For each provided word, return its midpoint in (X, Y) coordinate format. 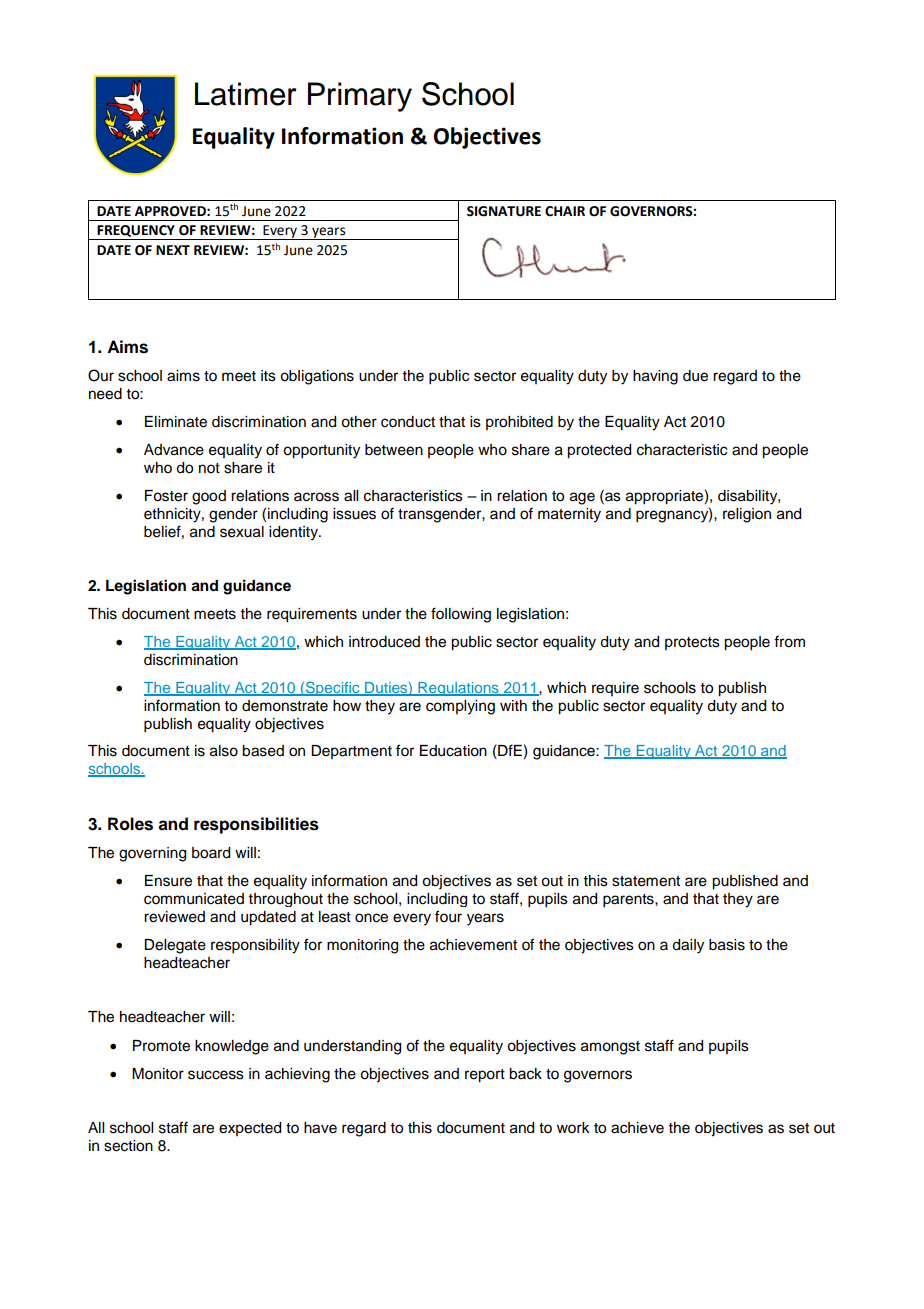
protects (692, 643)
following (461, 615)
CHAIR (565, 211)
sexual (242, 532)
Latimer (246, 94)
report (485, 1076)
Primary (360, 97)
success (216, 1075)
